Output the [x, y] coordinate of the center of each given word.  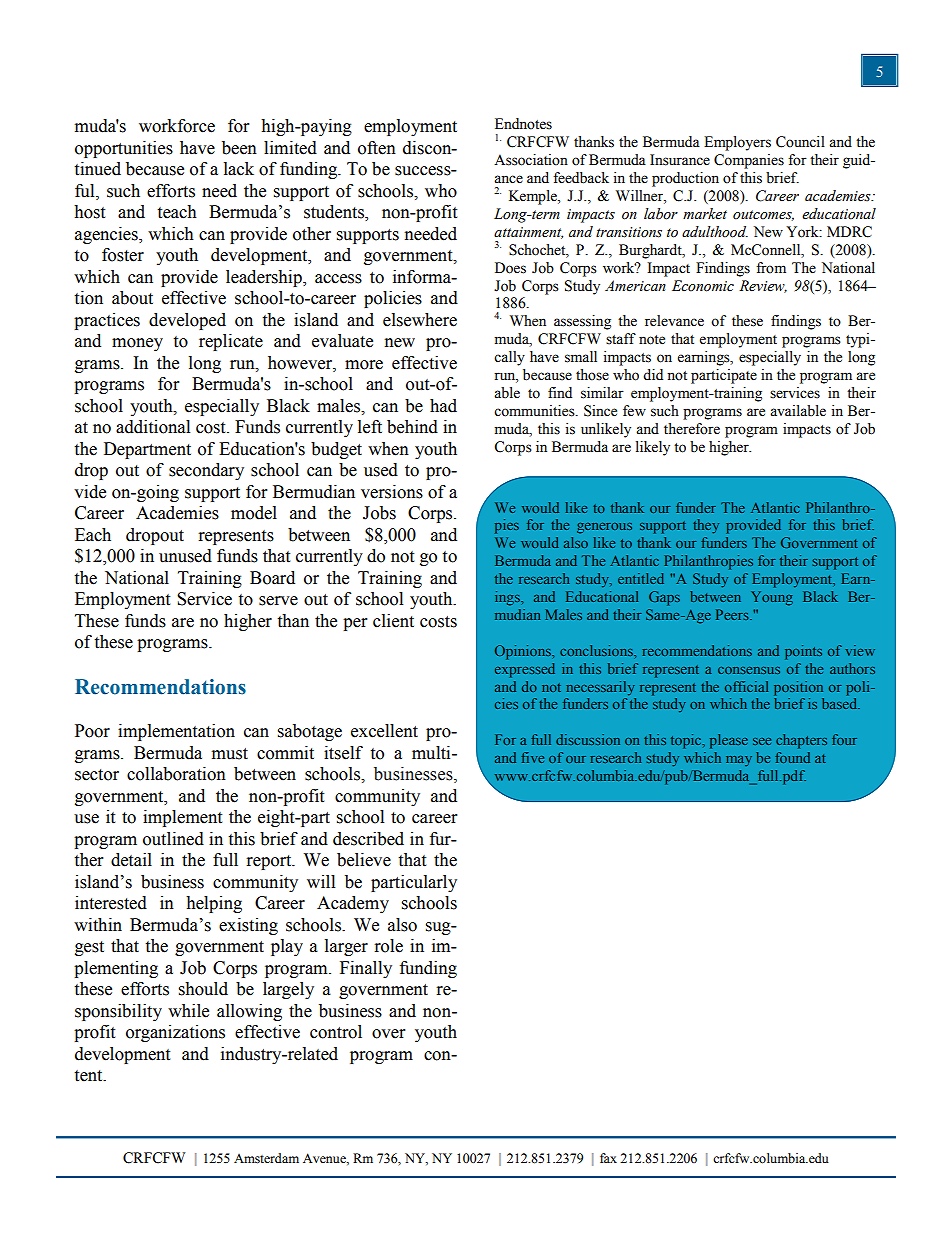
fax [608, 1158]
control [336, 1032]
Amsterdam [266, 1158]
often [377, 148]
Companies [749, 161]
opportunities [124, 149]
